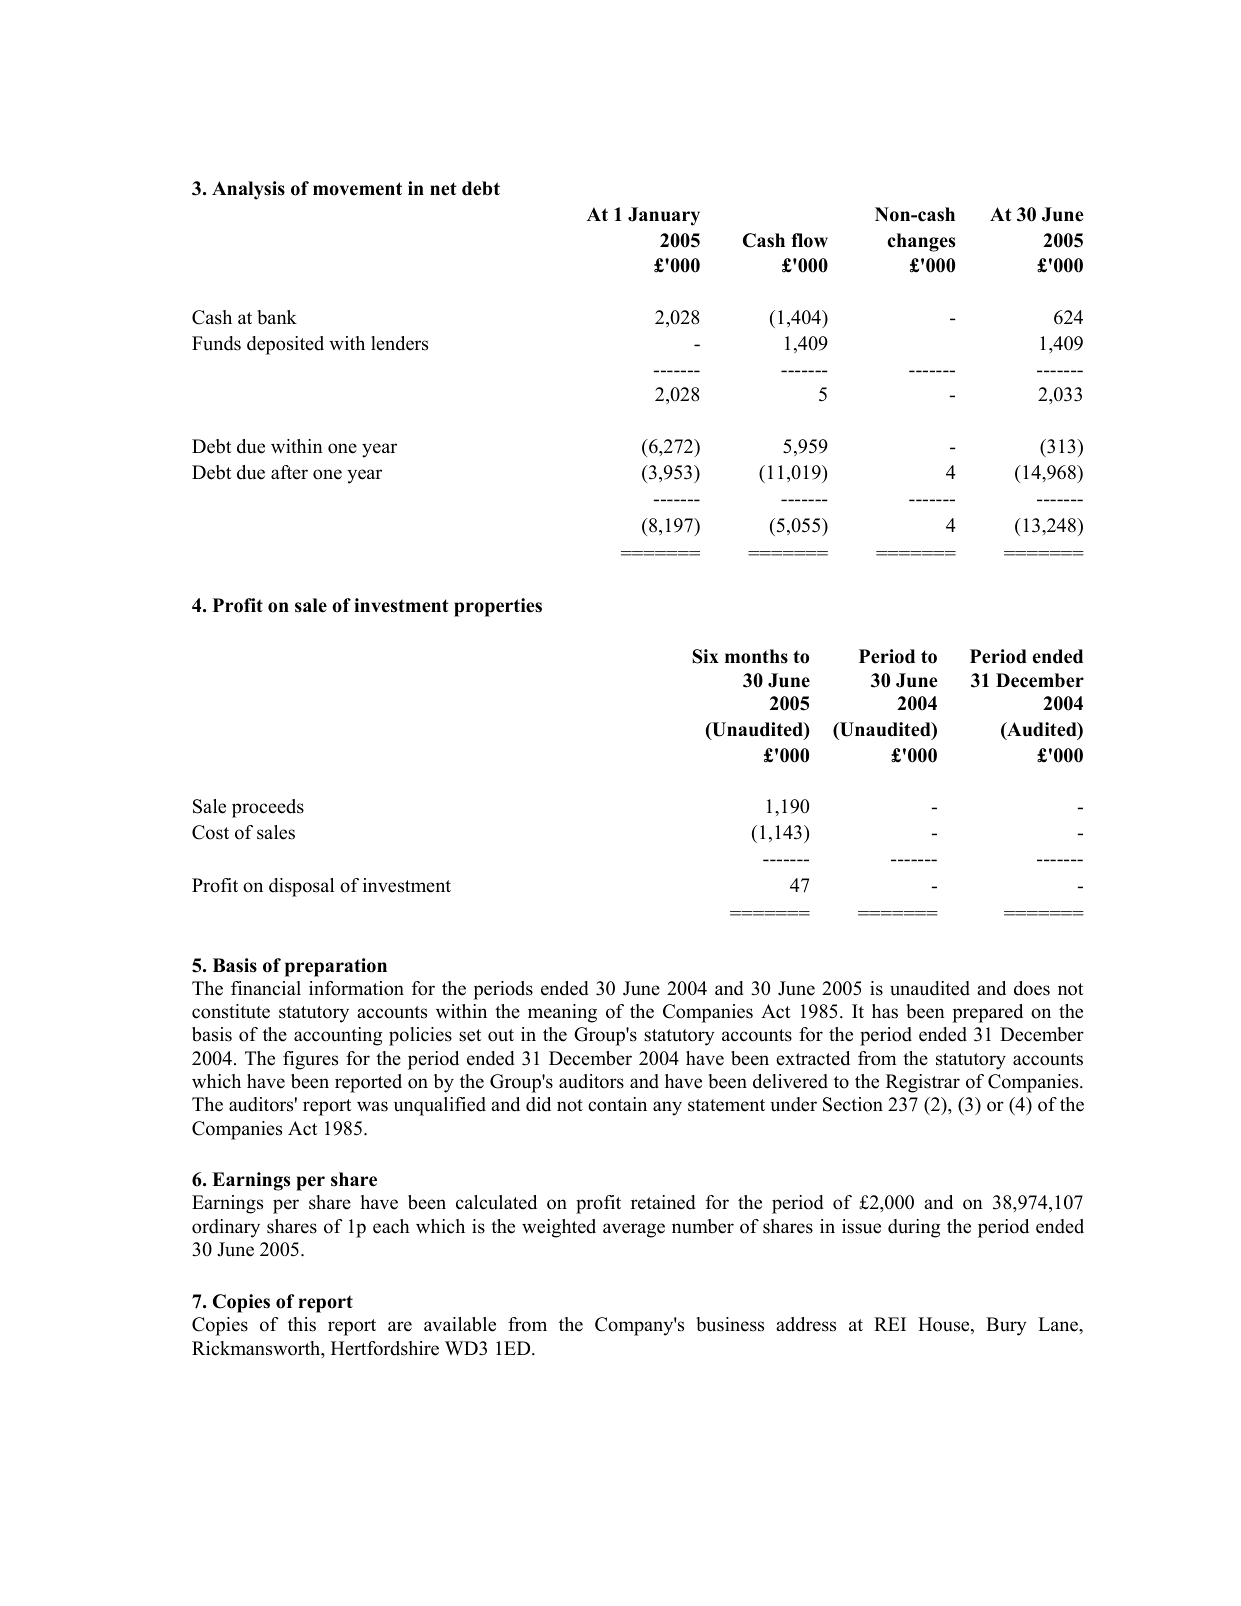 The height and width of the page is (1606, 1241). I want to click on figures, so click(310, 1060).
